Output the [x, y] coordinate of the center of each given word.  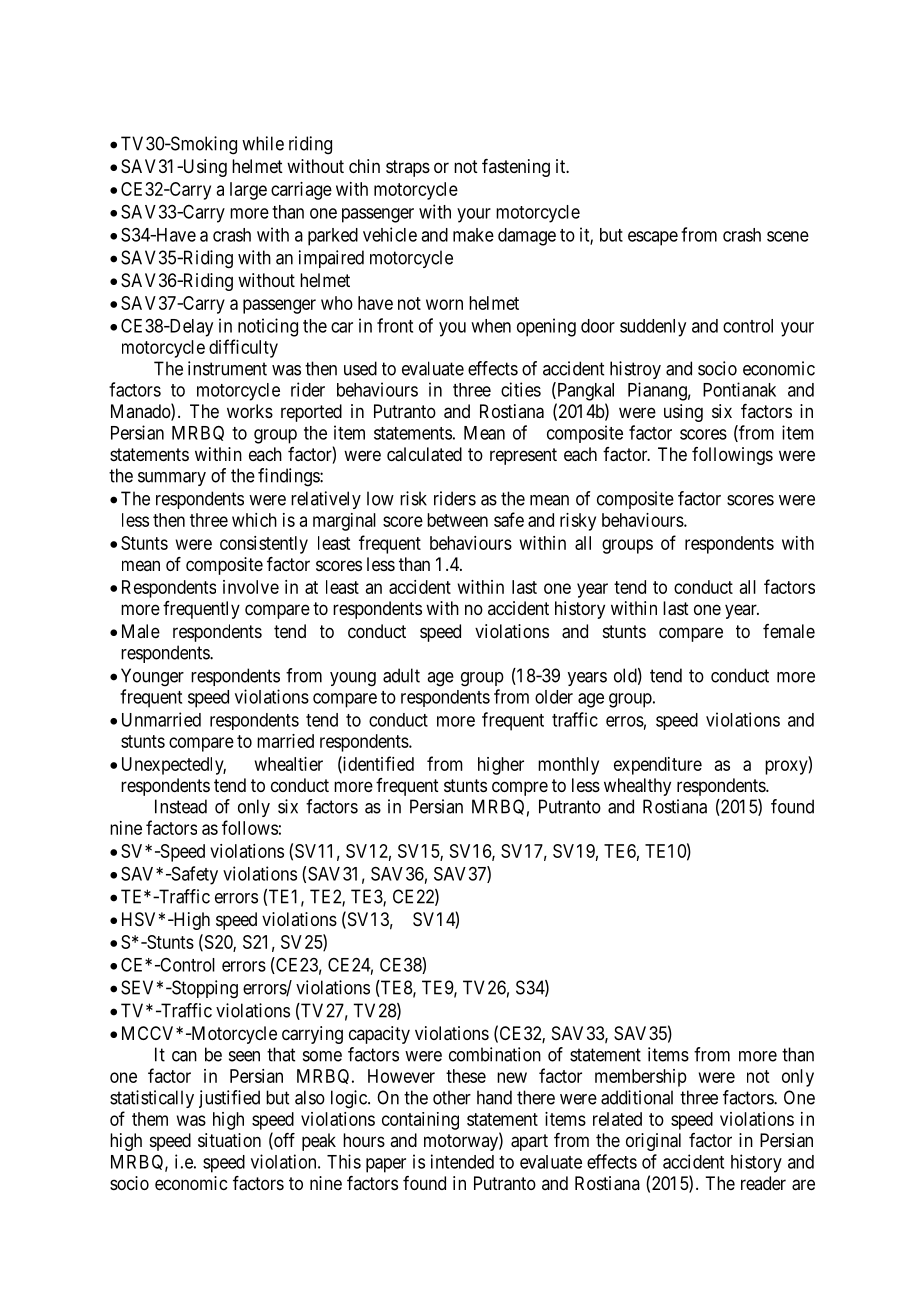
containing [420, 1121]
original [653, 1142]
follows [250, 827]
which [254, 520]
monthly [568, 766]
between [457, 520]
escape [653, 238]
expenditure [658, 766]
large [248, 191]
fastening [516, 168]
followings [732, 456]
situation [229, 1140]
